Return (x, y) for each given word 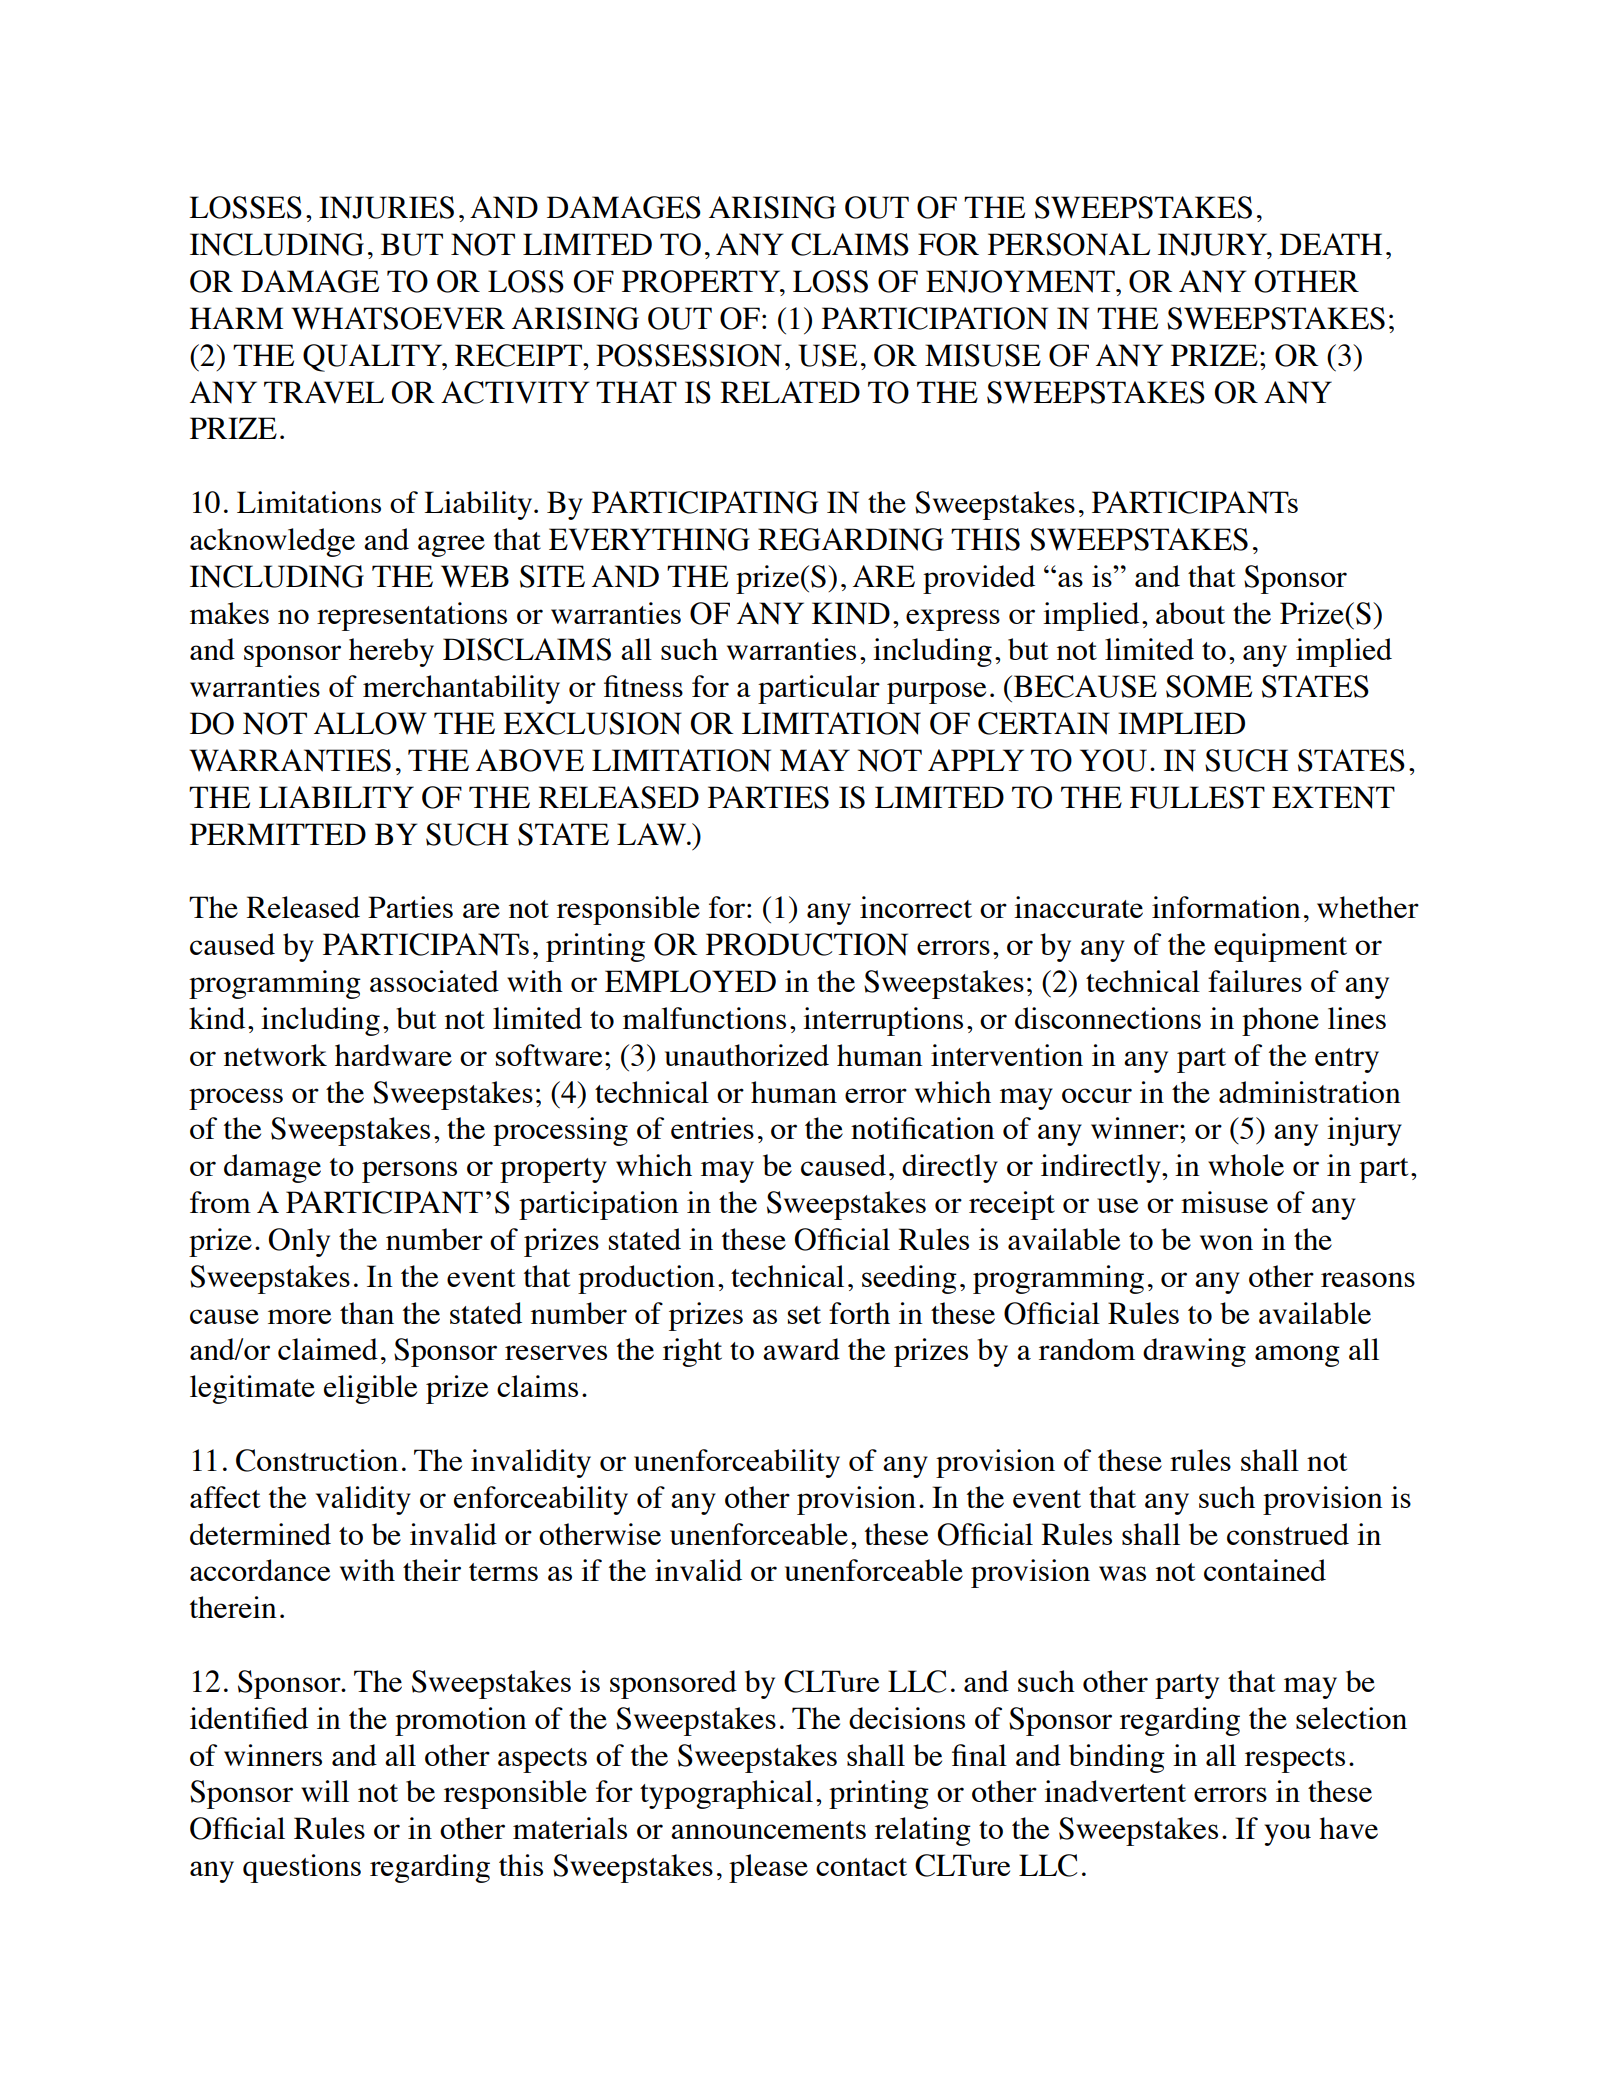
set (804, 1315)
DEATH (1331, 244)
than (367, 1313)
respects (1295, 1760)
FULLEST (1197, 797)
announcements (768, 1830)
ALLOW (370, 723)
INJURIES (386, 207)
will (325, 1791)
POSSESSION (689, 355)
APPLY (976, 760)
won (1226, 1242)
